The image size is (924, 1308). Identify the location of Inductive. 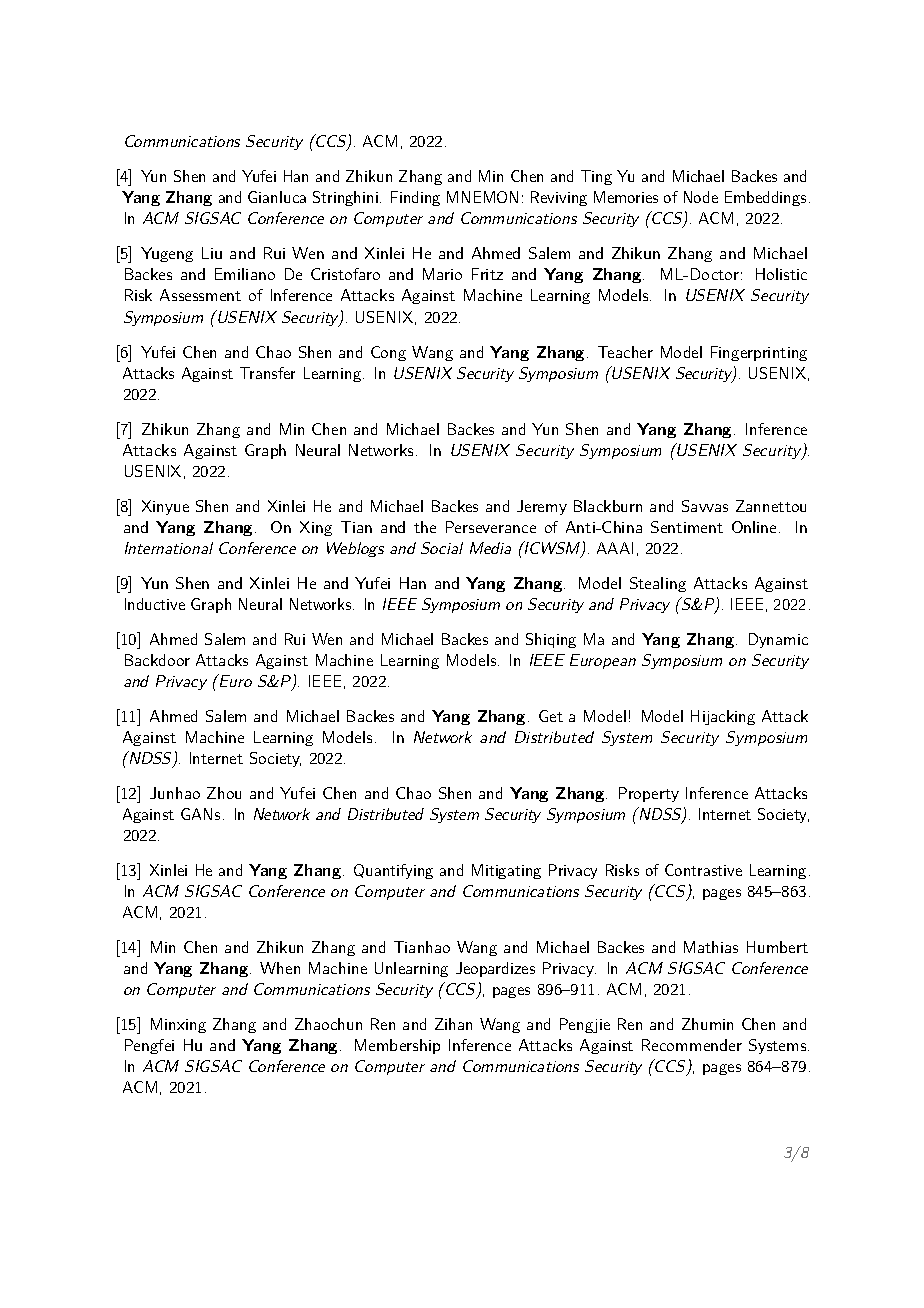
(155, 604).
